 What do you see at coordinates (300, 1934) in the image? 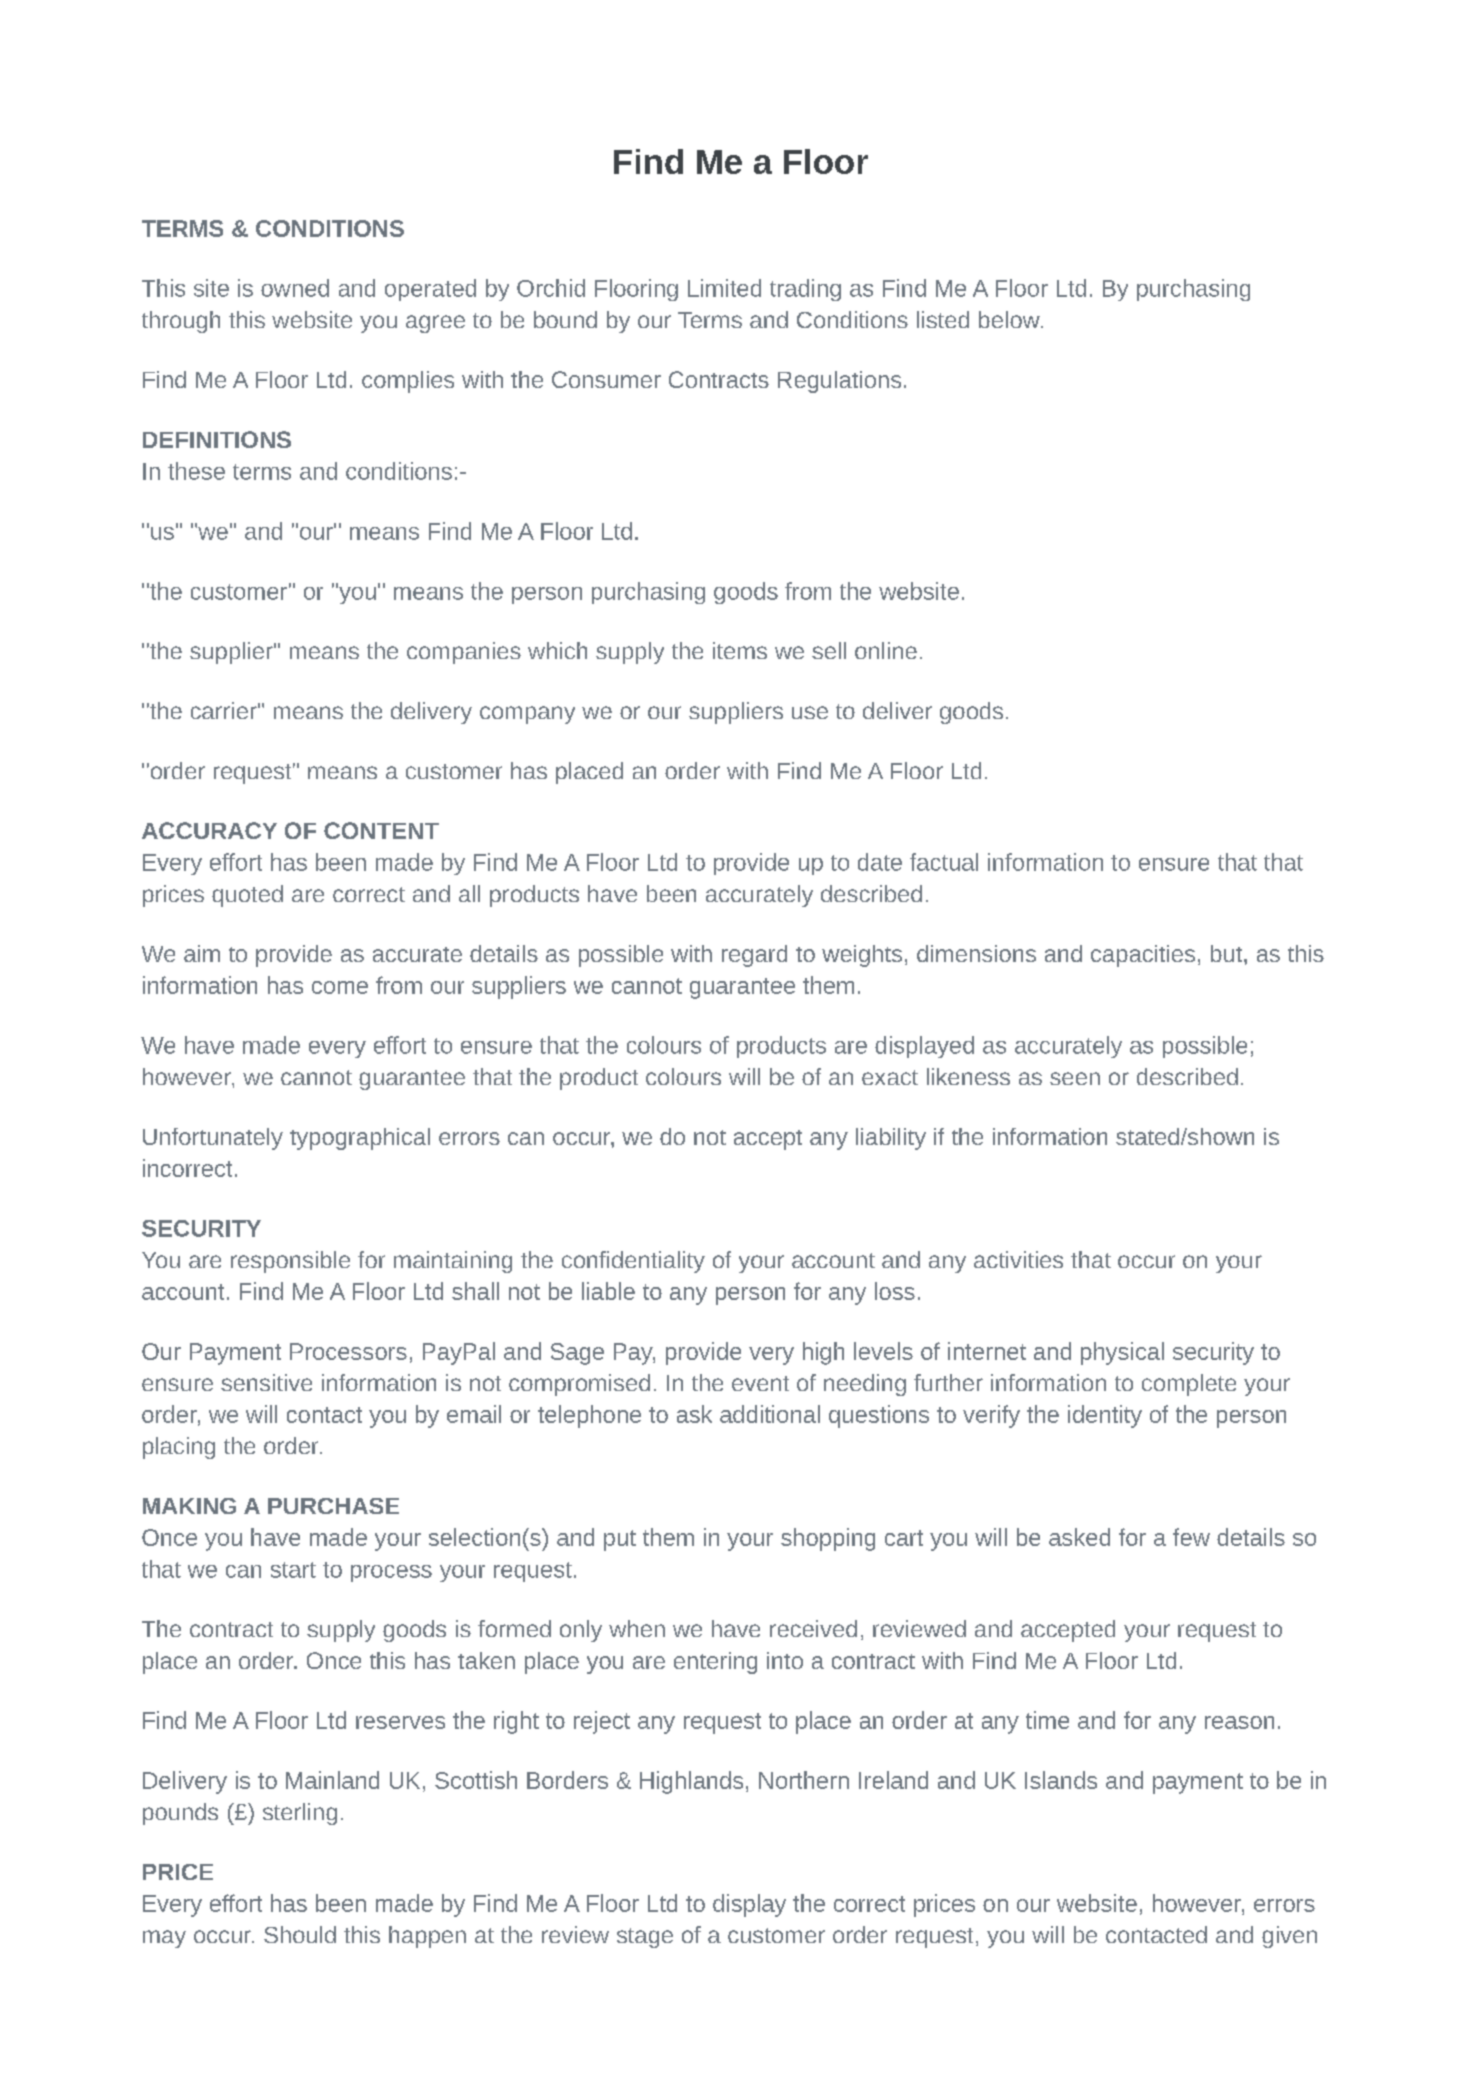
I see `Should` at bounding box center [300, 1934].
